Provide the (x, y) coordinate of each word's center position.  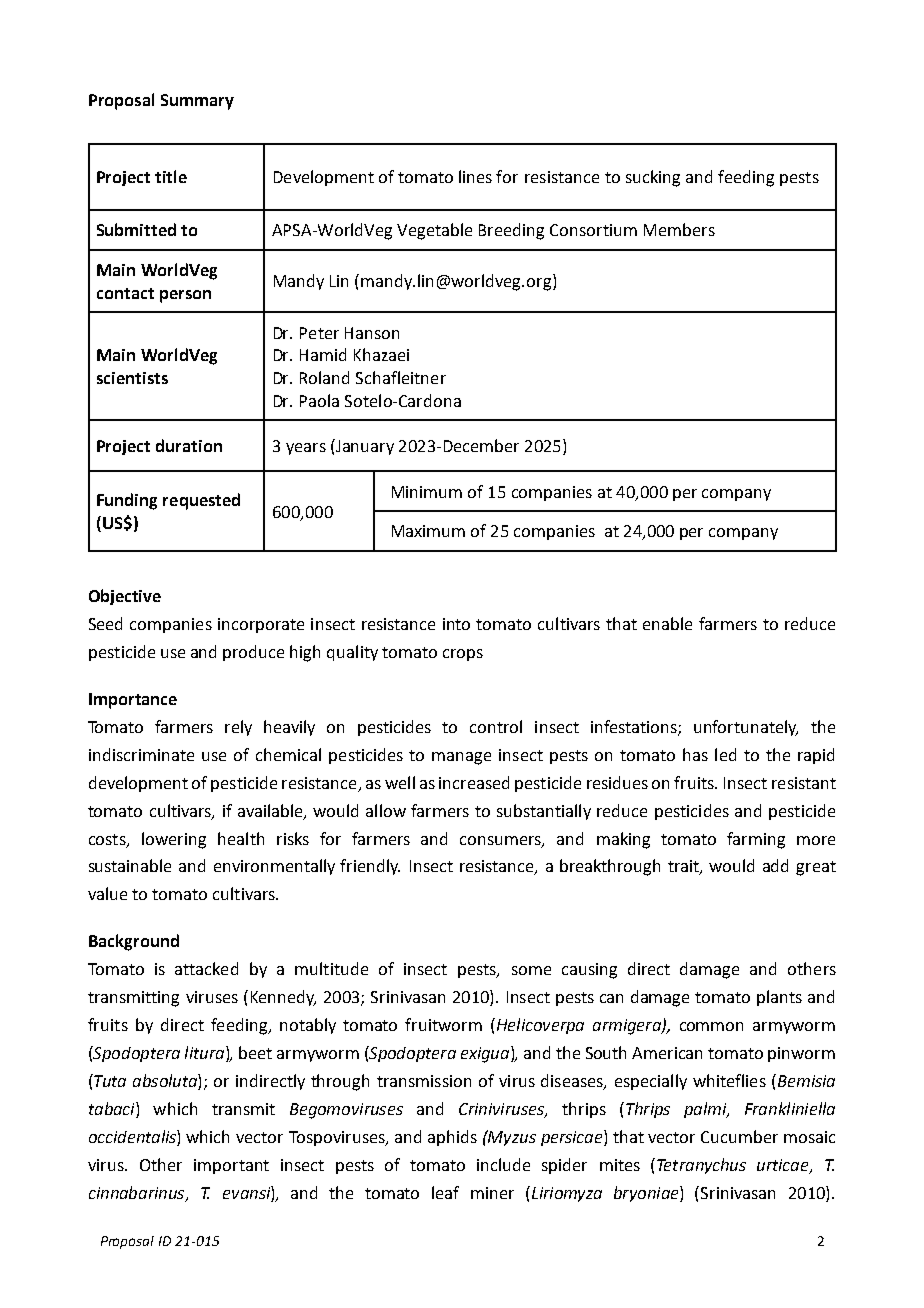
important (231, 1166)
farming (756, 840)
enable (667, 623)
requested (201, 501)
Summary (197, 102)
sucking (653, 178)
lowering (174, 840)
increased (474, 782)
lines (475, 176)
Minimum (427, 492)
